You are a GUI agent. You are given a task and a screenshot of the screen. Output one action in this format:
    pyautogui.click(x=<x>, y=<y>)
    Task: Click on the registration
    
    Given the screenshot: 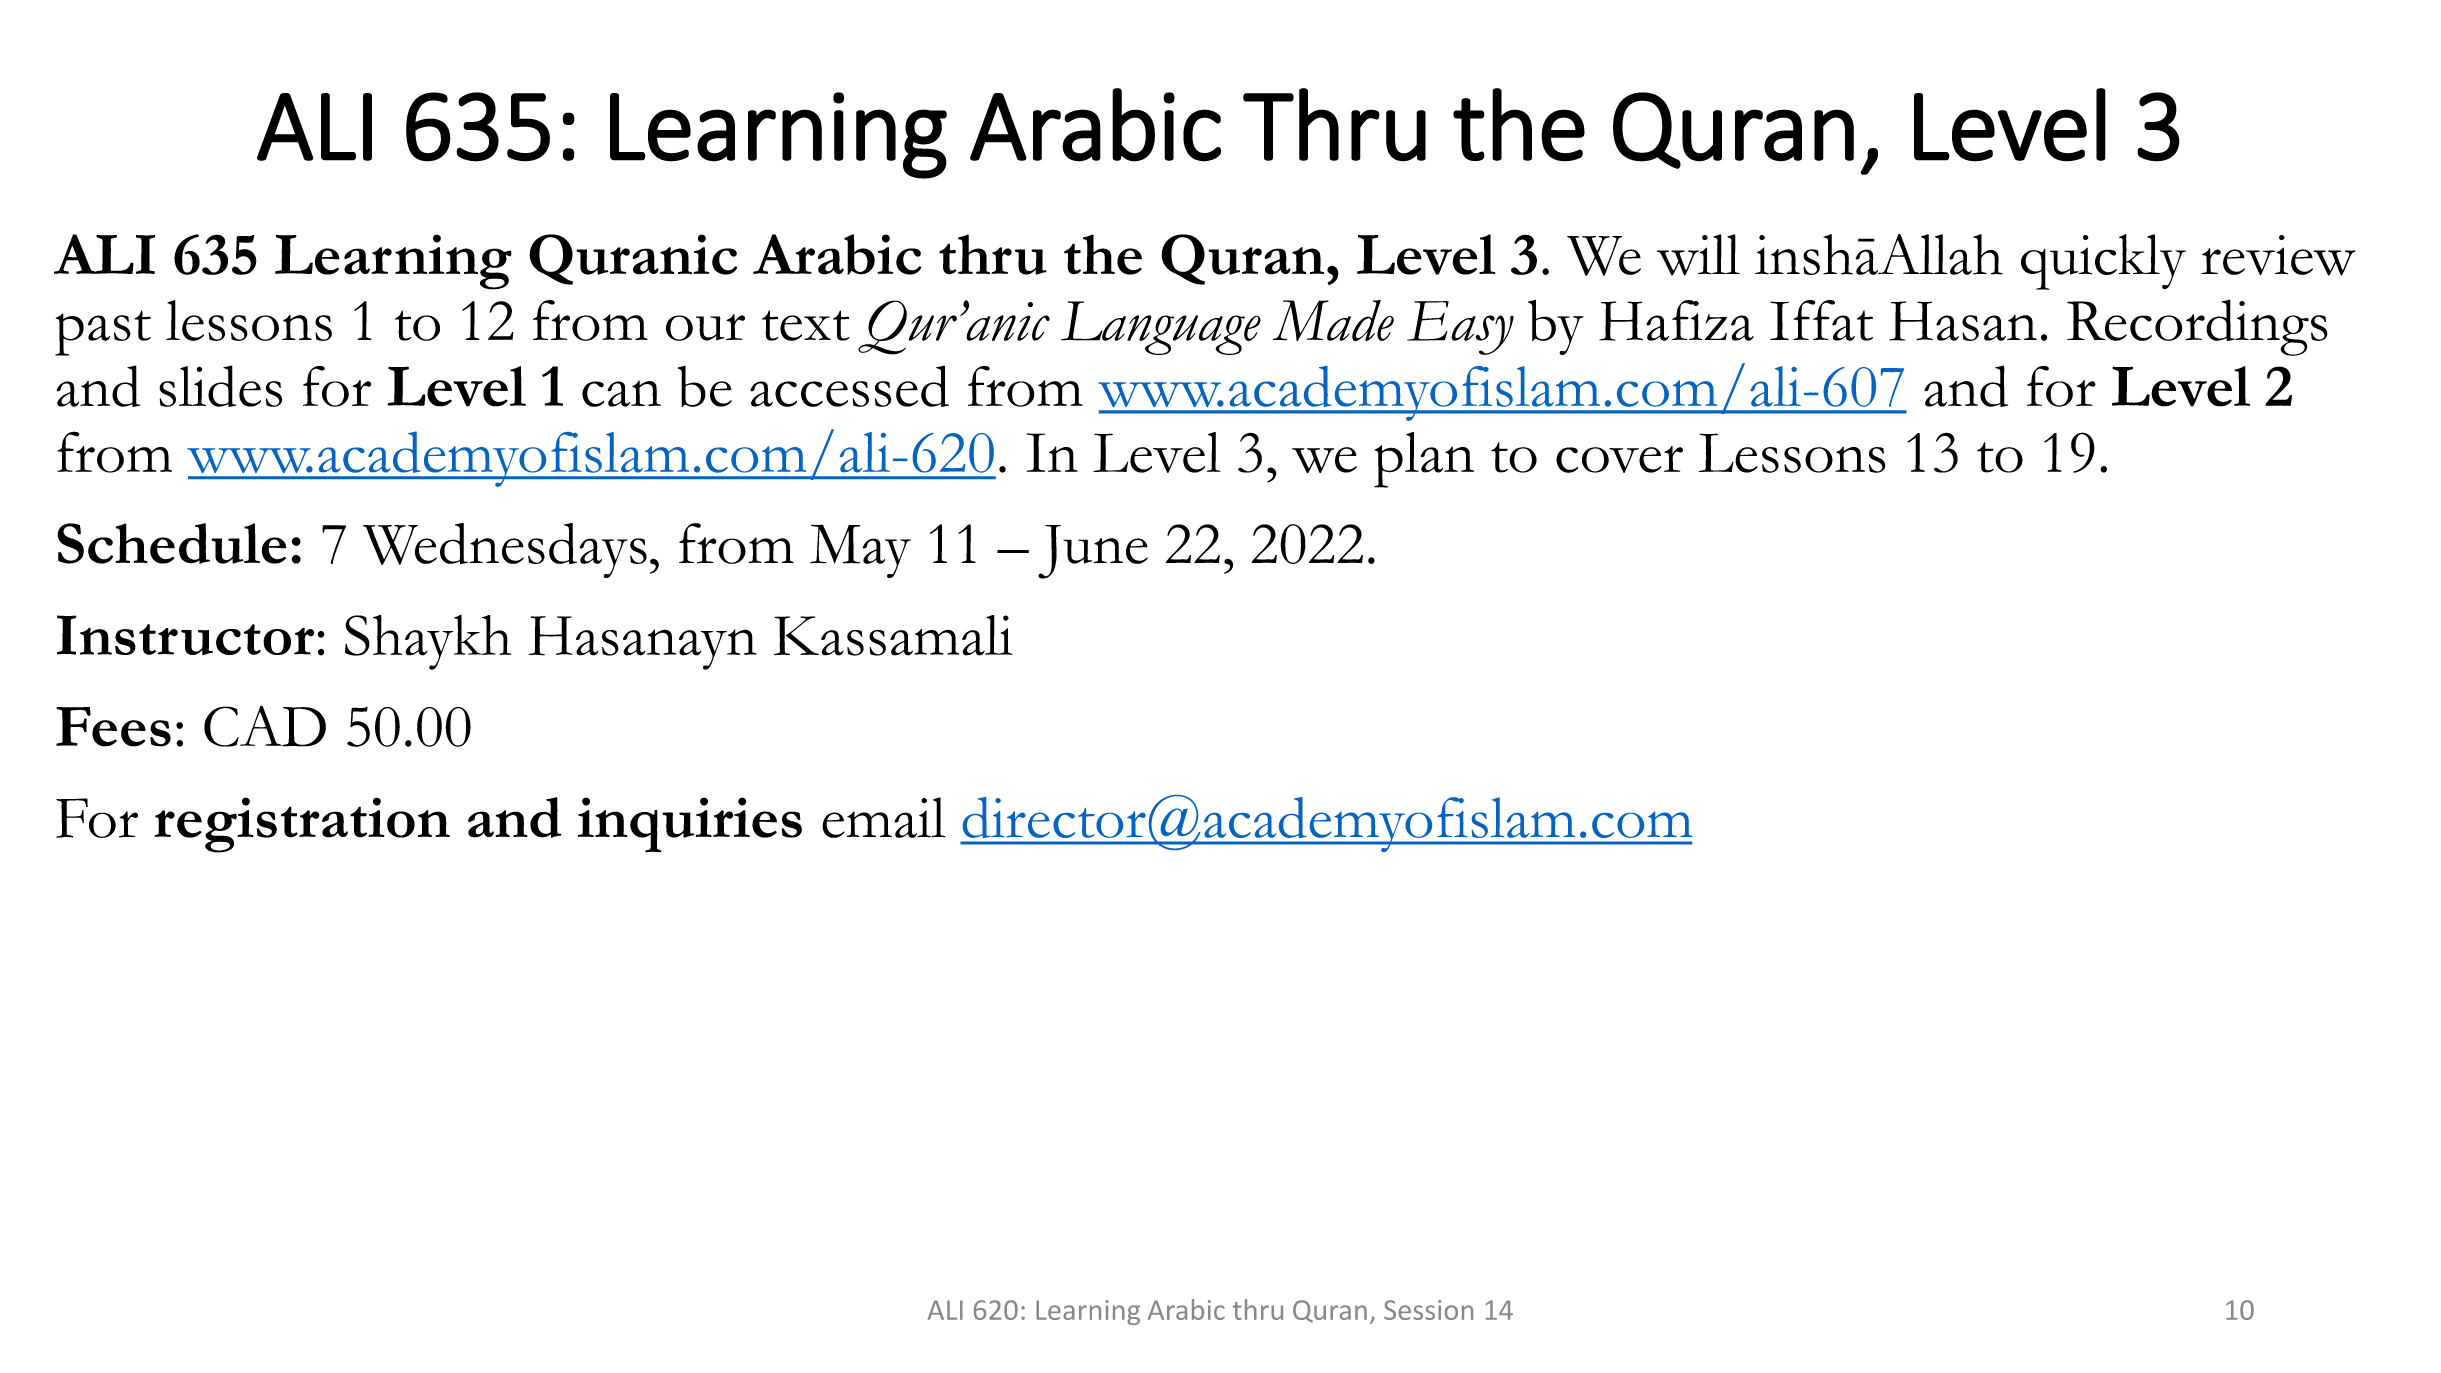 What is the action you would take?
    pyautogui.click(x=302, y=825)
